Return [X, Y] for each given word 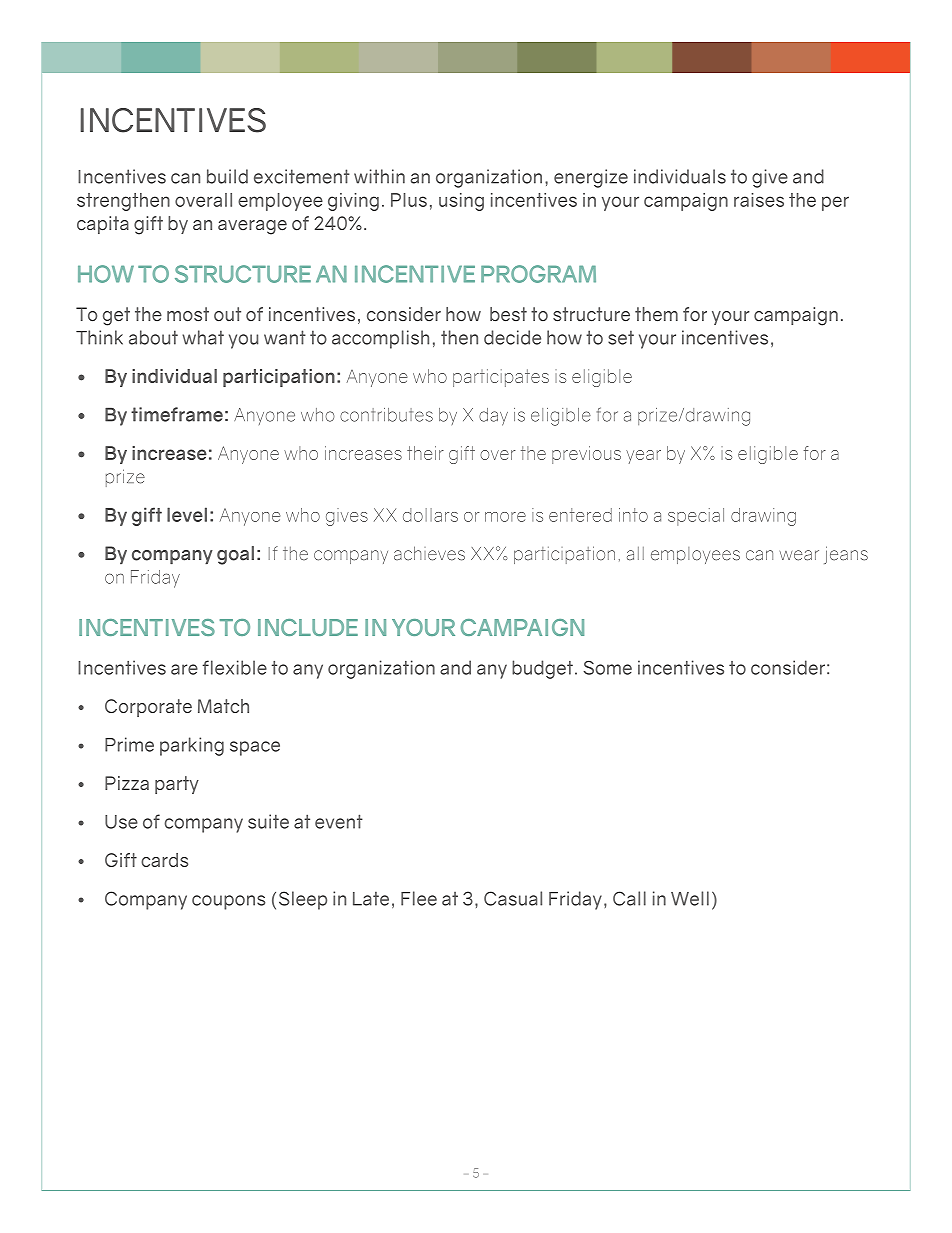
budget [542, 669]
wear [799, 555]
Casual [513, 898]
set [621, 337]
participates [501, 378]
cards [164, 860]
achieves [429, 553]
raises [759, 200]
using [461, 202]
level [187, 514]
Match [223, 706]
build [227, 176]
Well [690, 898]
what [203, 337]
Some [608, 668]
